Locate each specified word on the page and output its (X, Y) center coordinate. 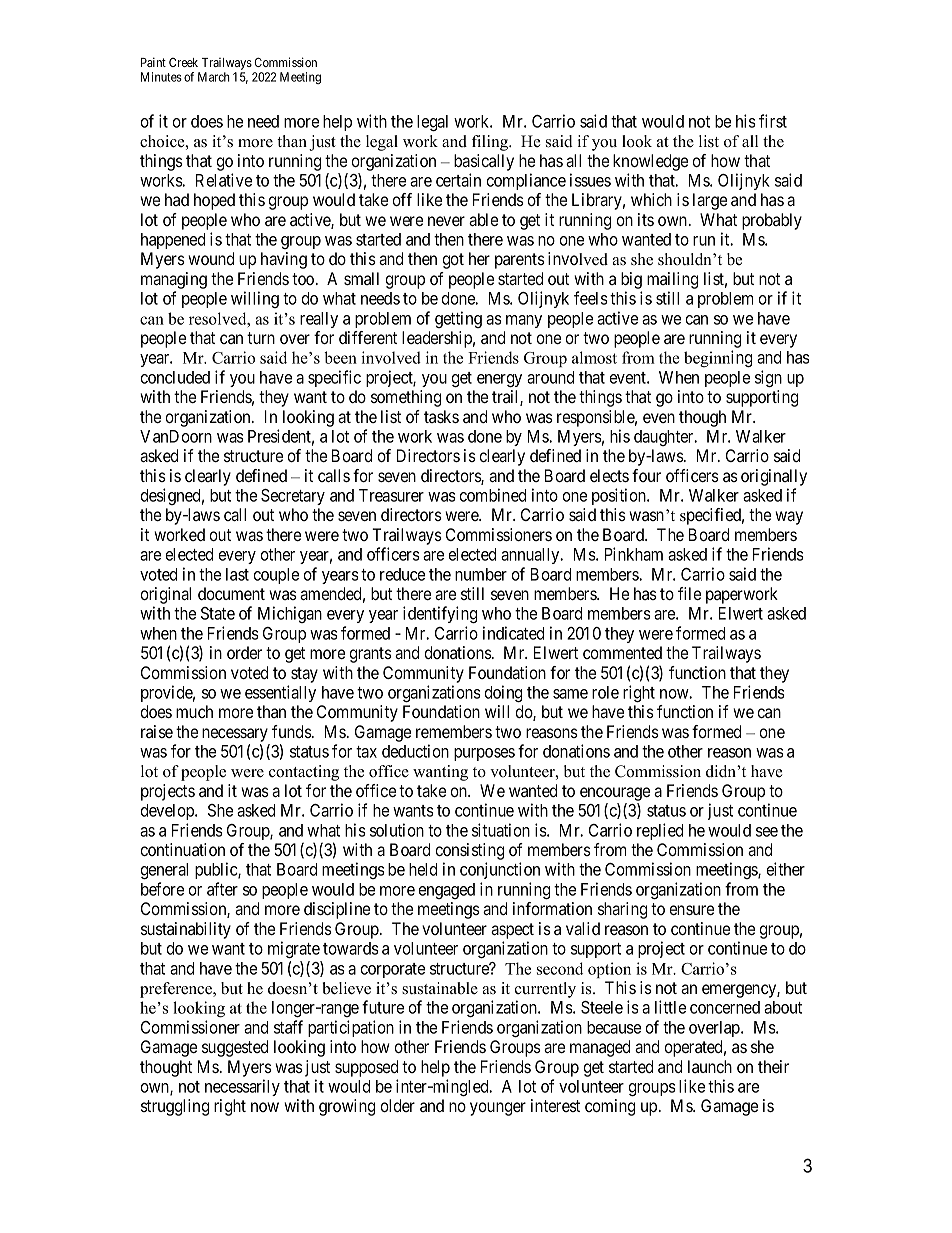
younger (498, 1109)
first (773, 121)
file (689, 593)
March (214, 77)
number (481, 574)
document (231, 593)
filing (491, 143)
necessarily (242, 1087)
